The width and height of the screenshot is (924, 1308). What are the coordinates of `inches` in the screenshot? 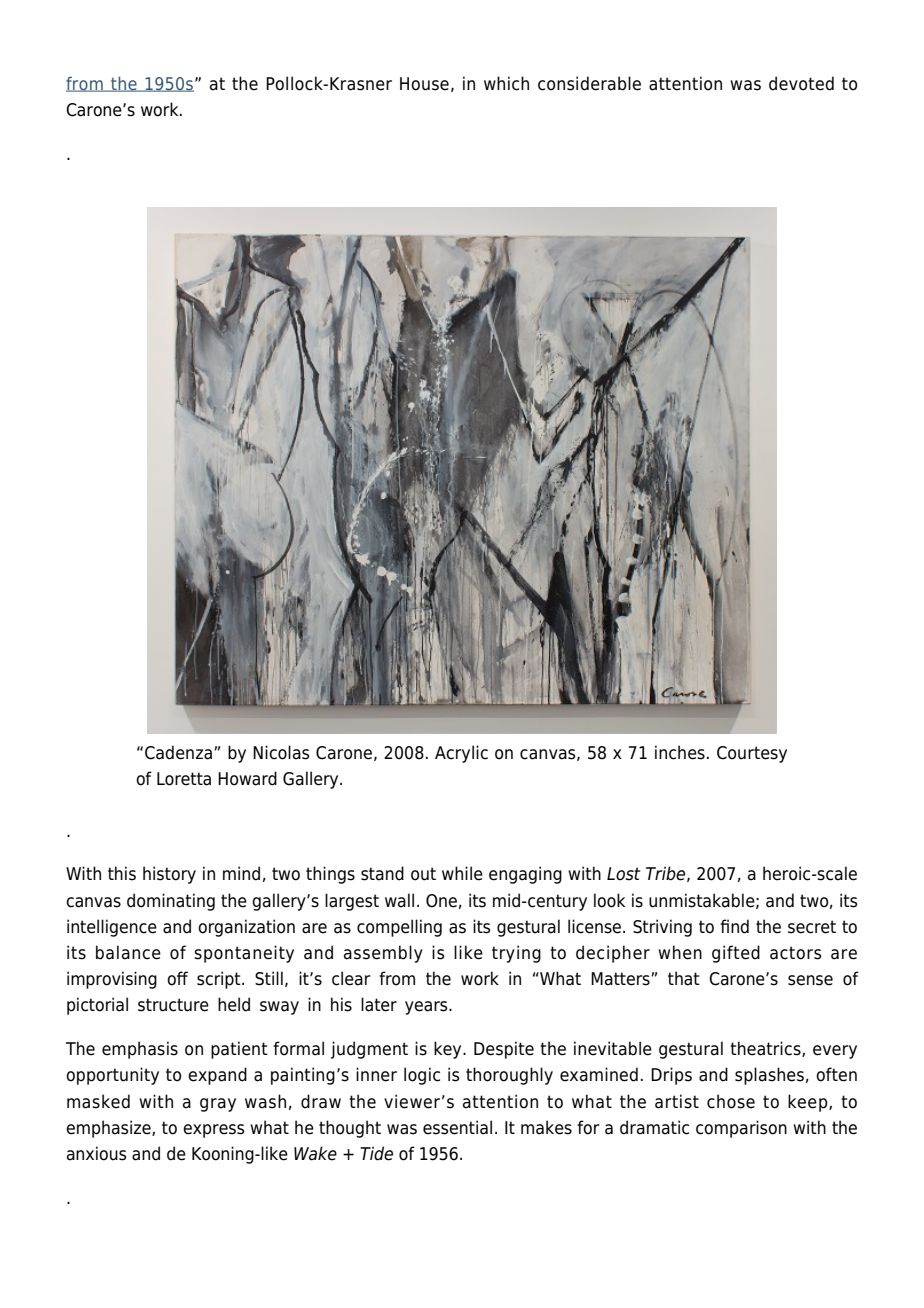 It's located at (680, 752).
